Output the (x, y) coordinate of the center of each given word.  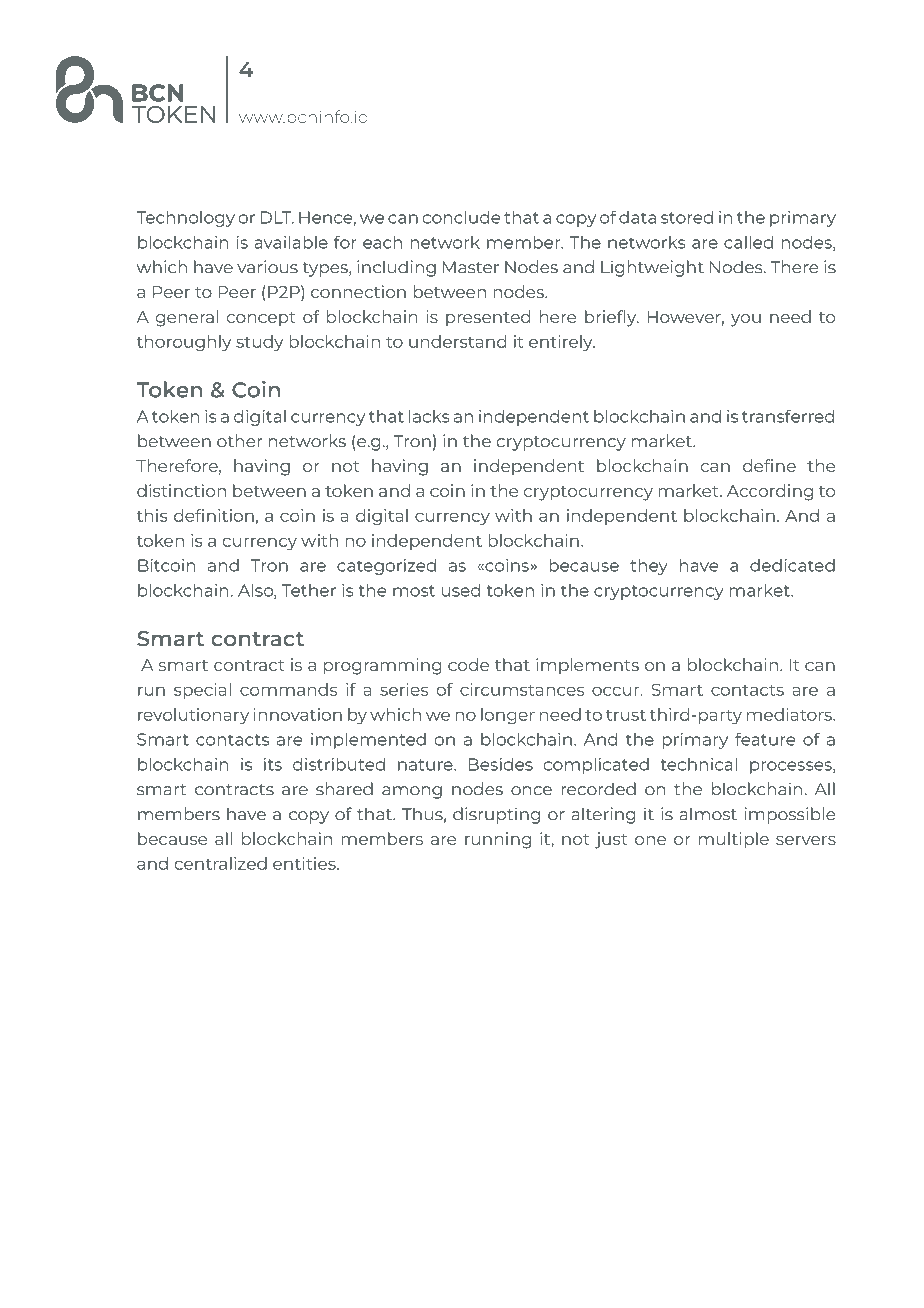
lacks (429, 416)
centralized (221, 863)
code (468, 664)
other (239, 441)
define (769, 465)
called (748, 242)
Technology (185, 219)
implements (587, 666)
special (202, 691)
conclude (462, 217)
